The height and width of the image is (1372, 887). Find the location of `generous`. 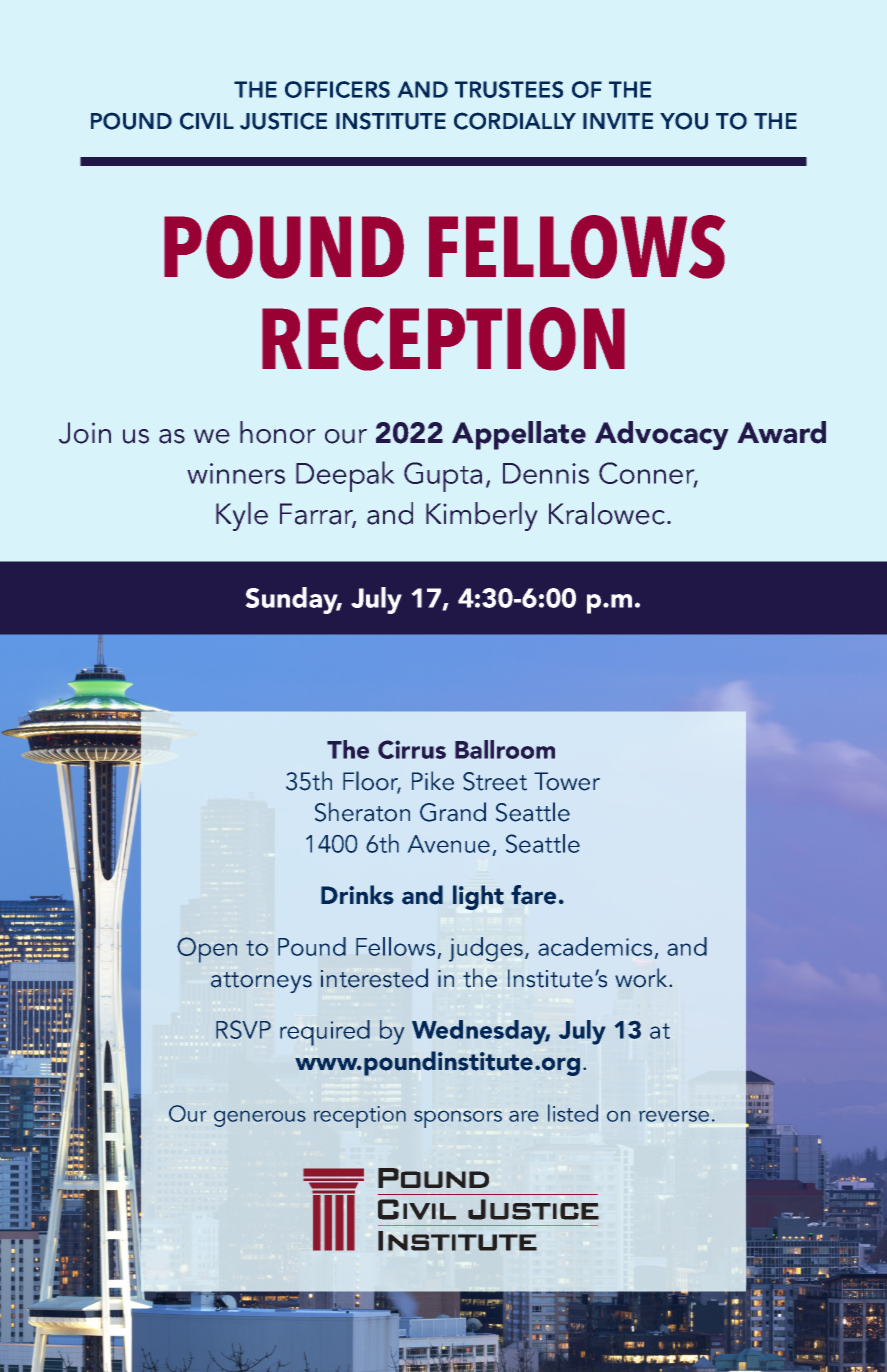

generous is located at coordinates (260, 1118).
